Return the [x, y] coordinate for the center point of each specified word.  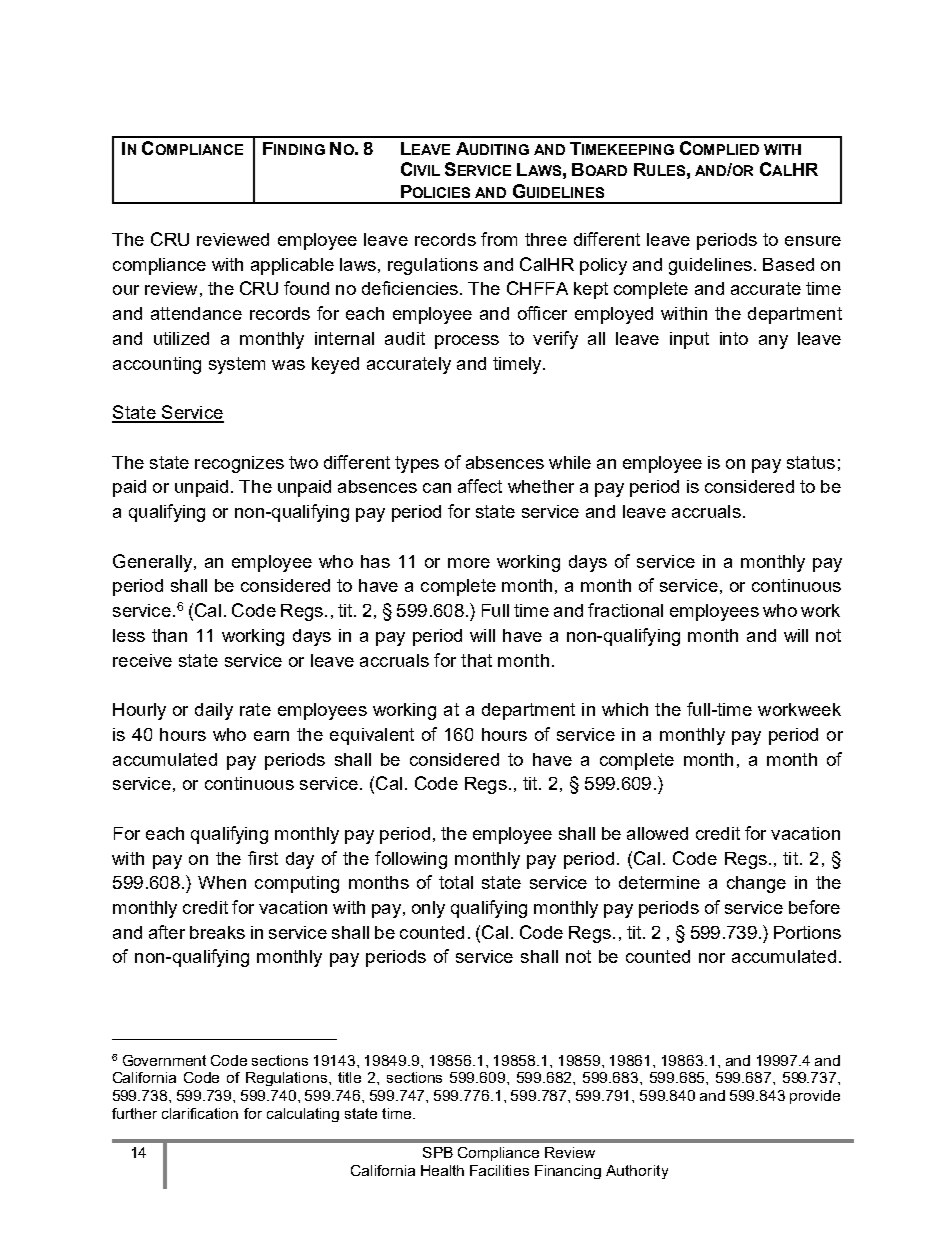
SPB [438, 1152]
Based [788, 264]
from [499, 239]
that [476, 660]
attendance [196, 313]
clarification [200, 1113]
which [625, 709]
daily [214, 711]
